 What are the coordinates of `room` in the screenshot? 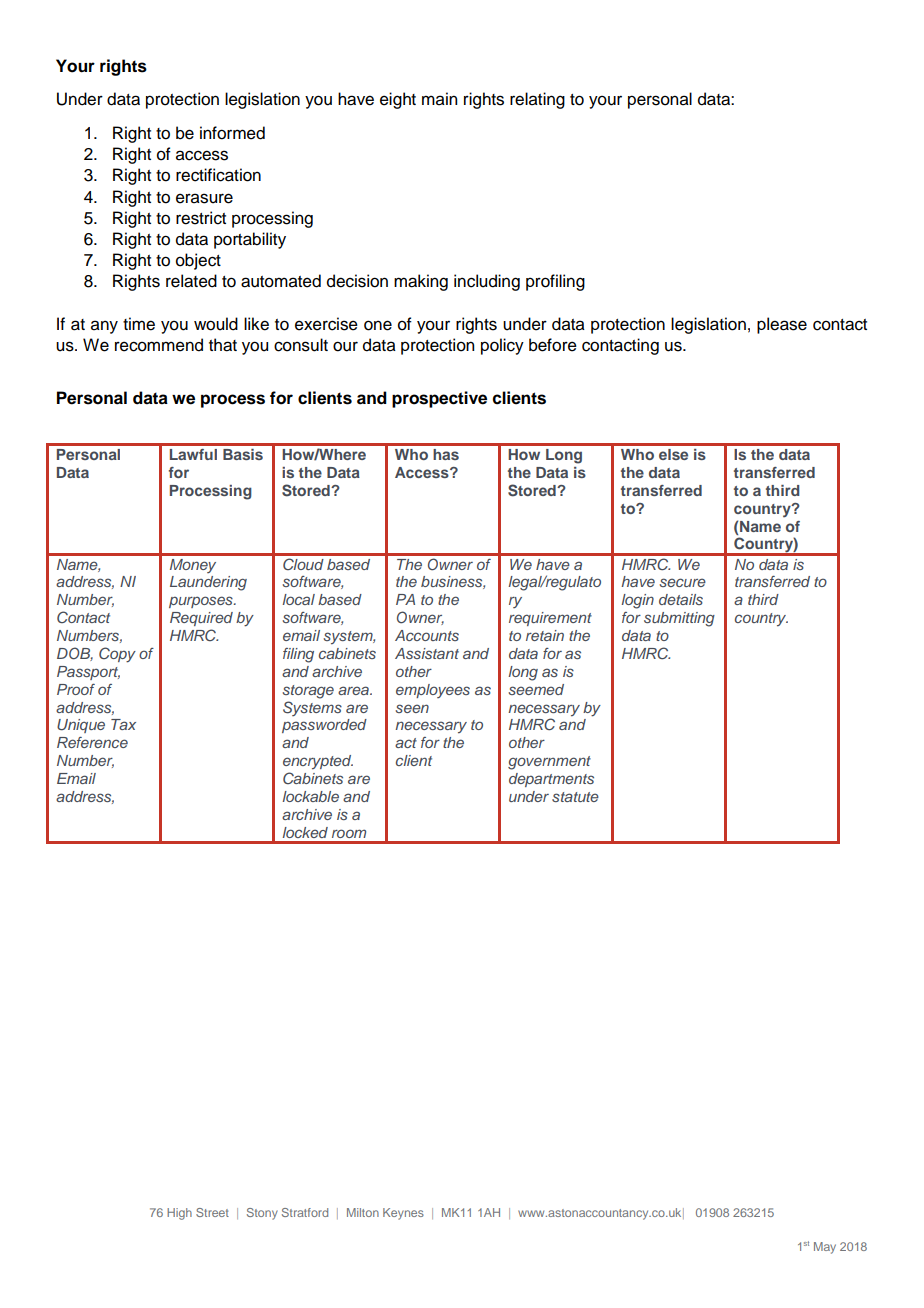 It's located at (349, 833).
